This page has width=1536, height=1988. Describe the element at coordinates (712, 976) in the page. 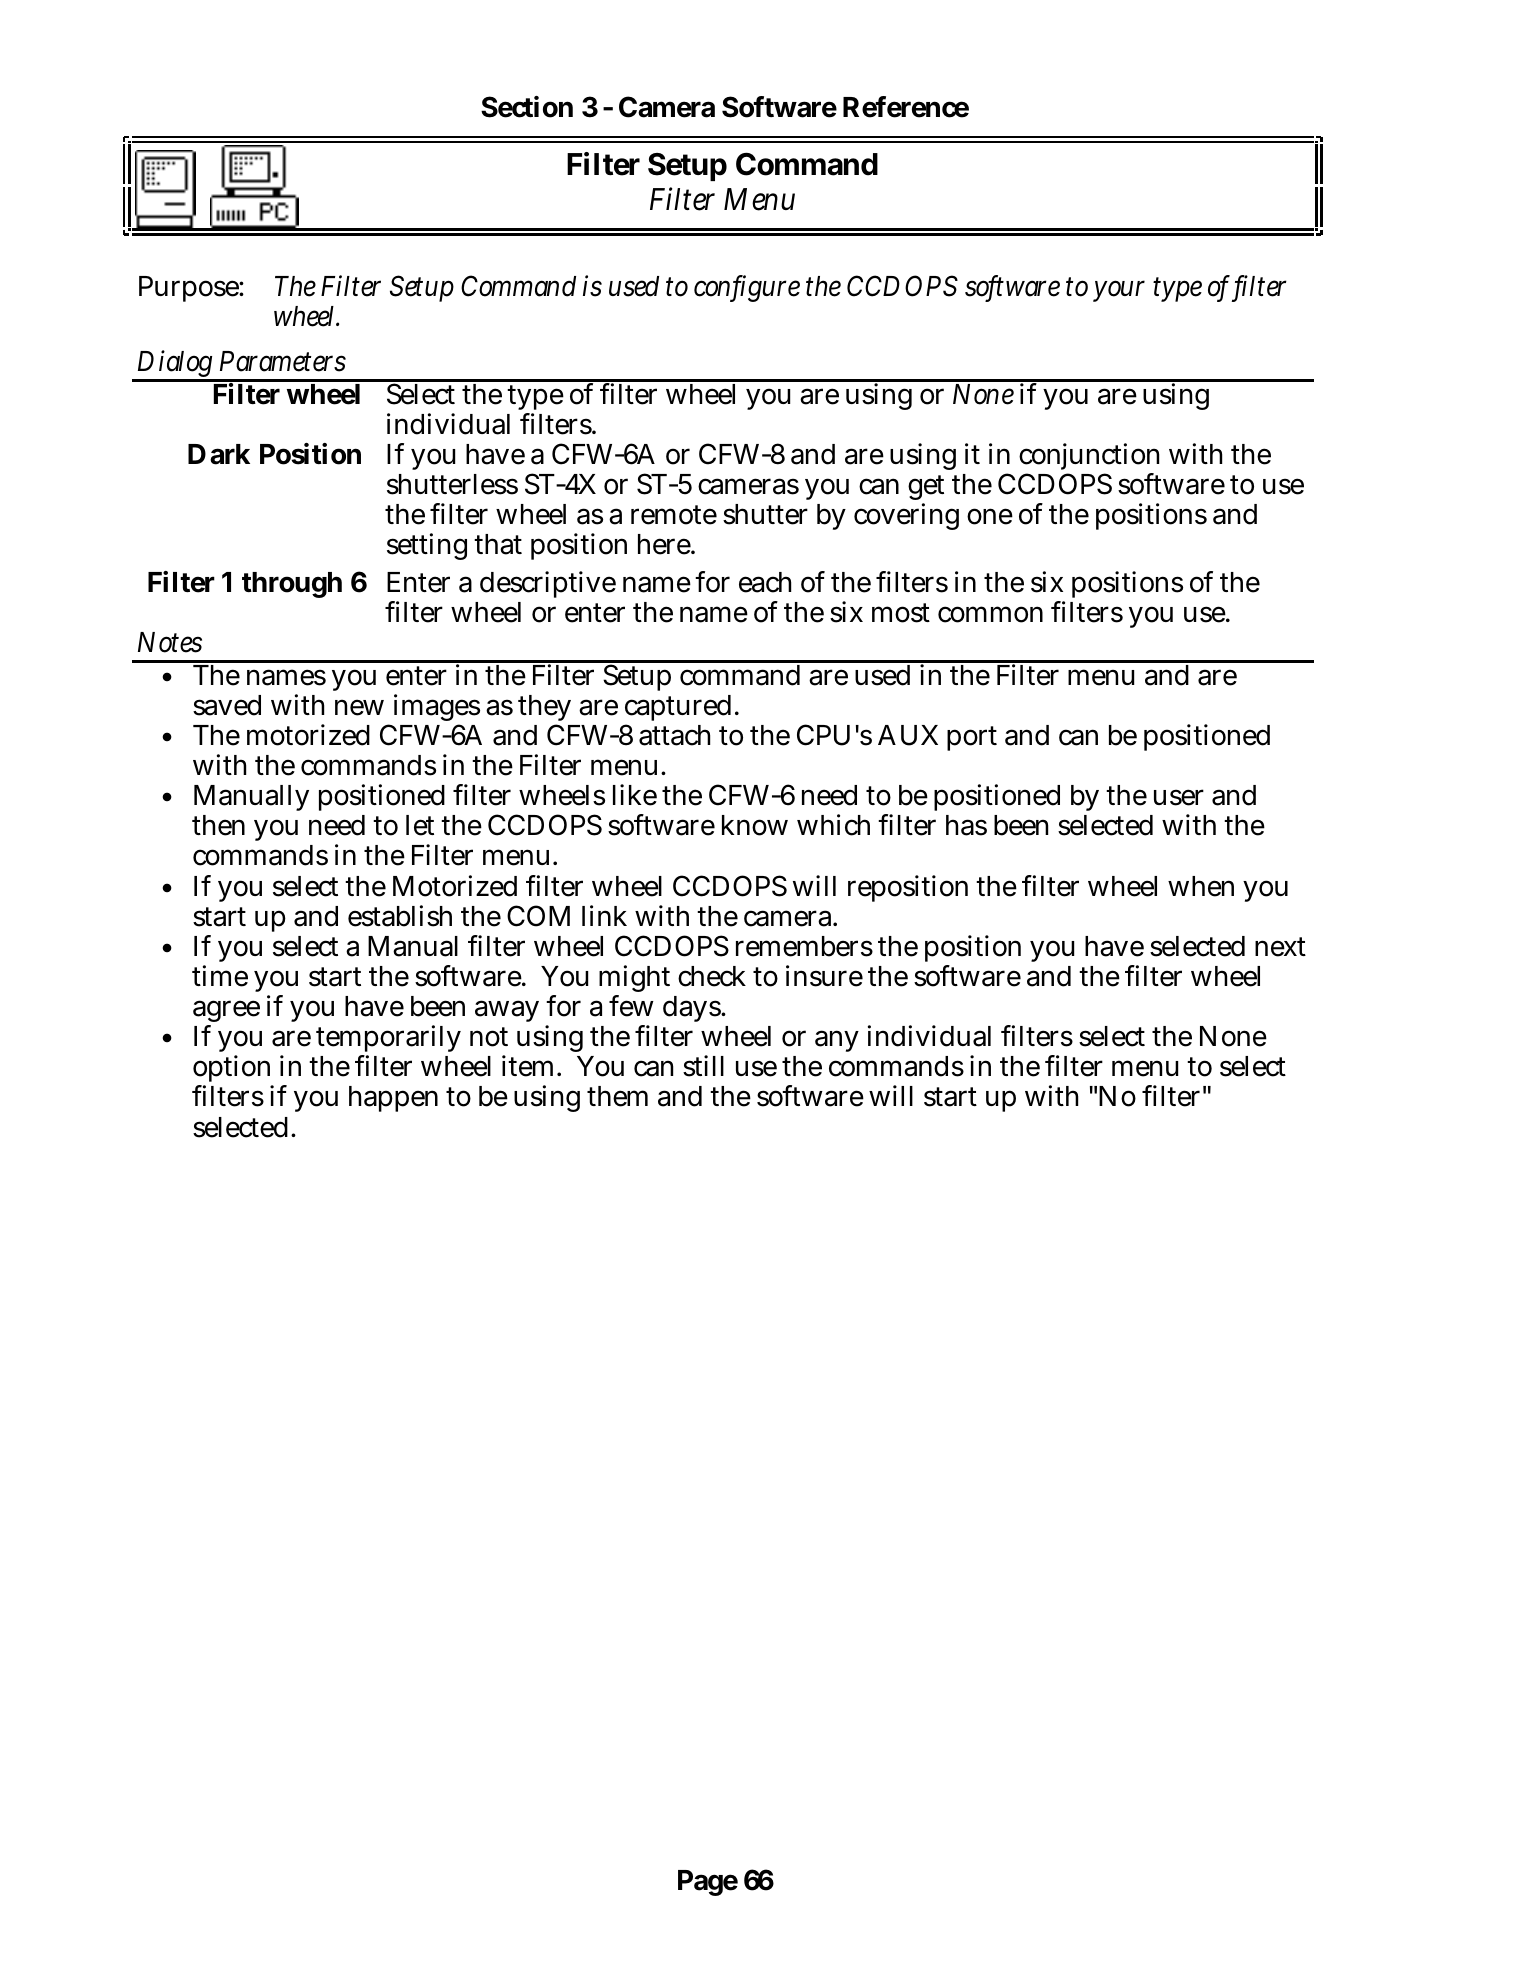

I see `check` at that location.
